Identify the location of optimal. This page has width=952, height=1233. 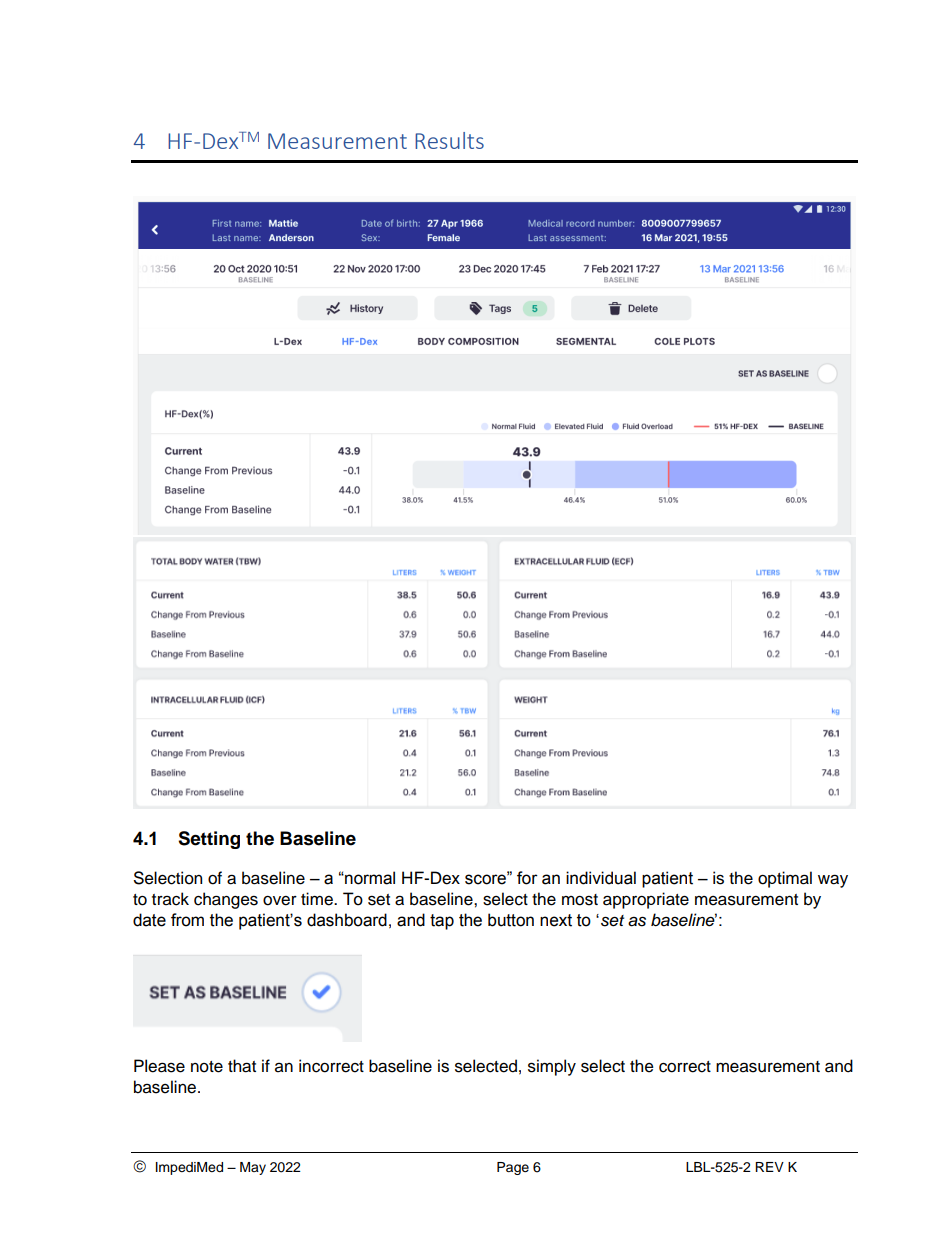
(785, 879).
